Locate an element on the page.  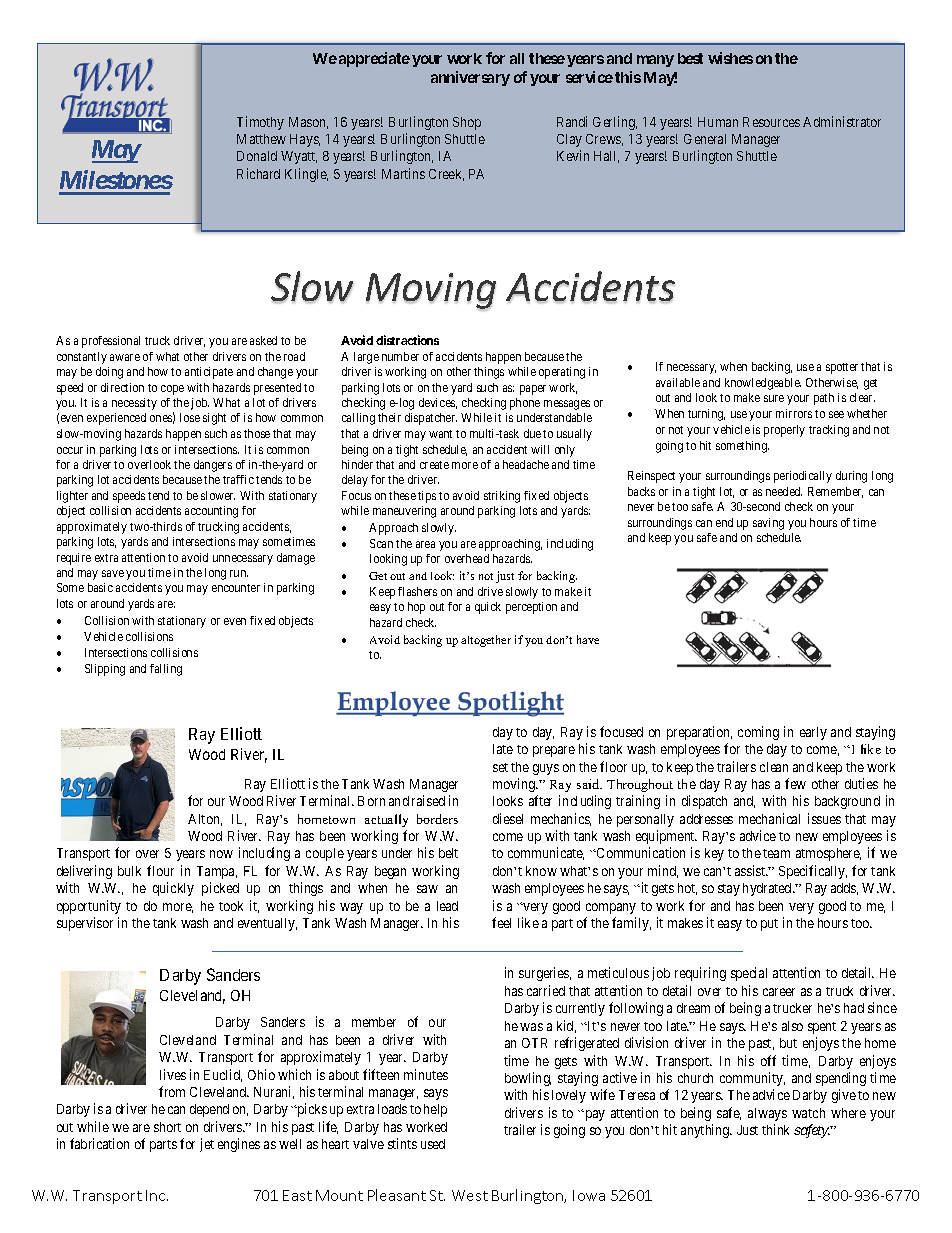
Resources is located at coordinates (771, 122).
